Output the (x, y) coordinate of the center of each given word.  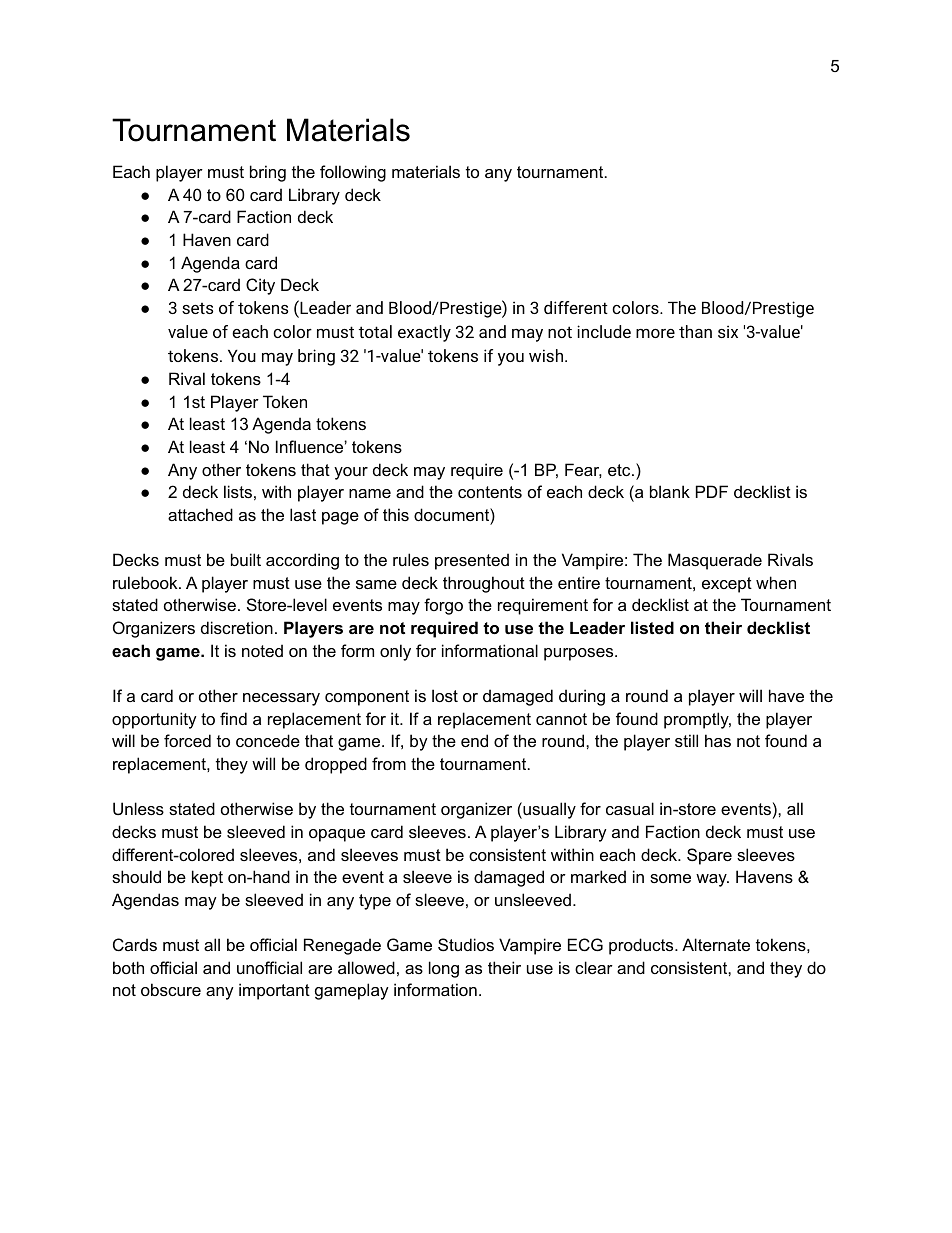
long (444, 969)
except (727, 585)
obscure (171, 989)
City (260, 286)
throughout (484, 584)
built (246, 559)
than (695, 331)
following (353, 173)
